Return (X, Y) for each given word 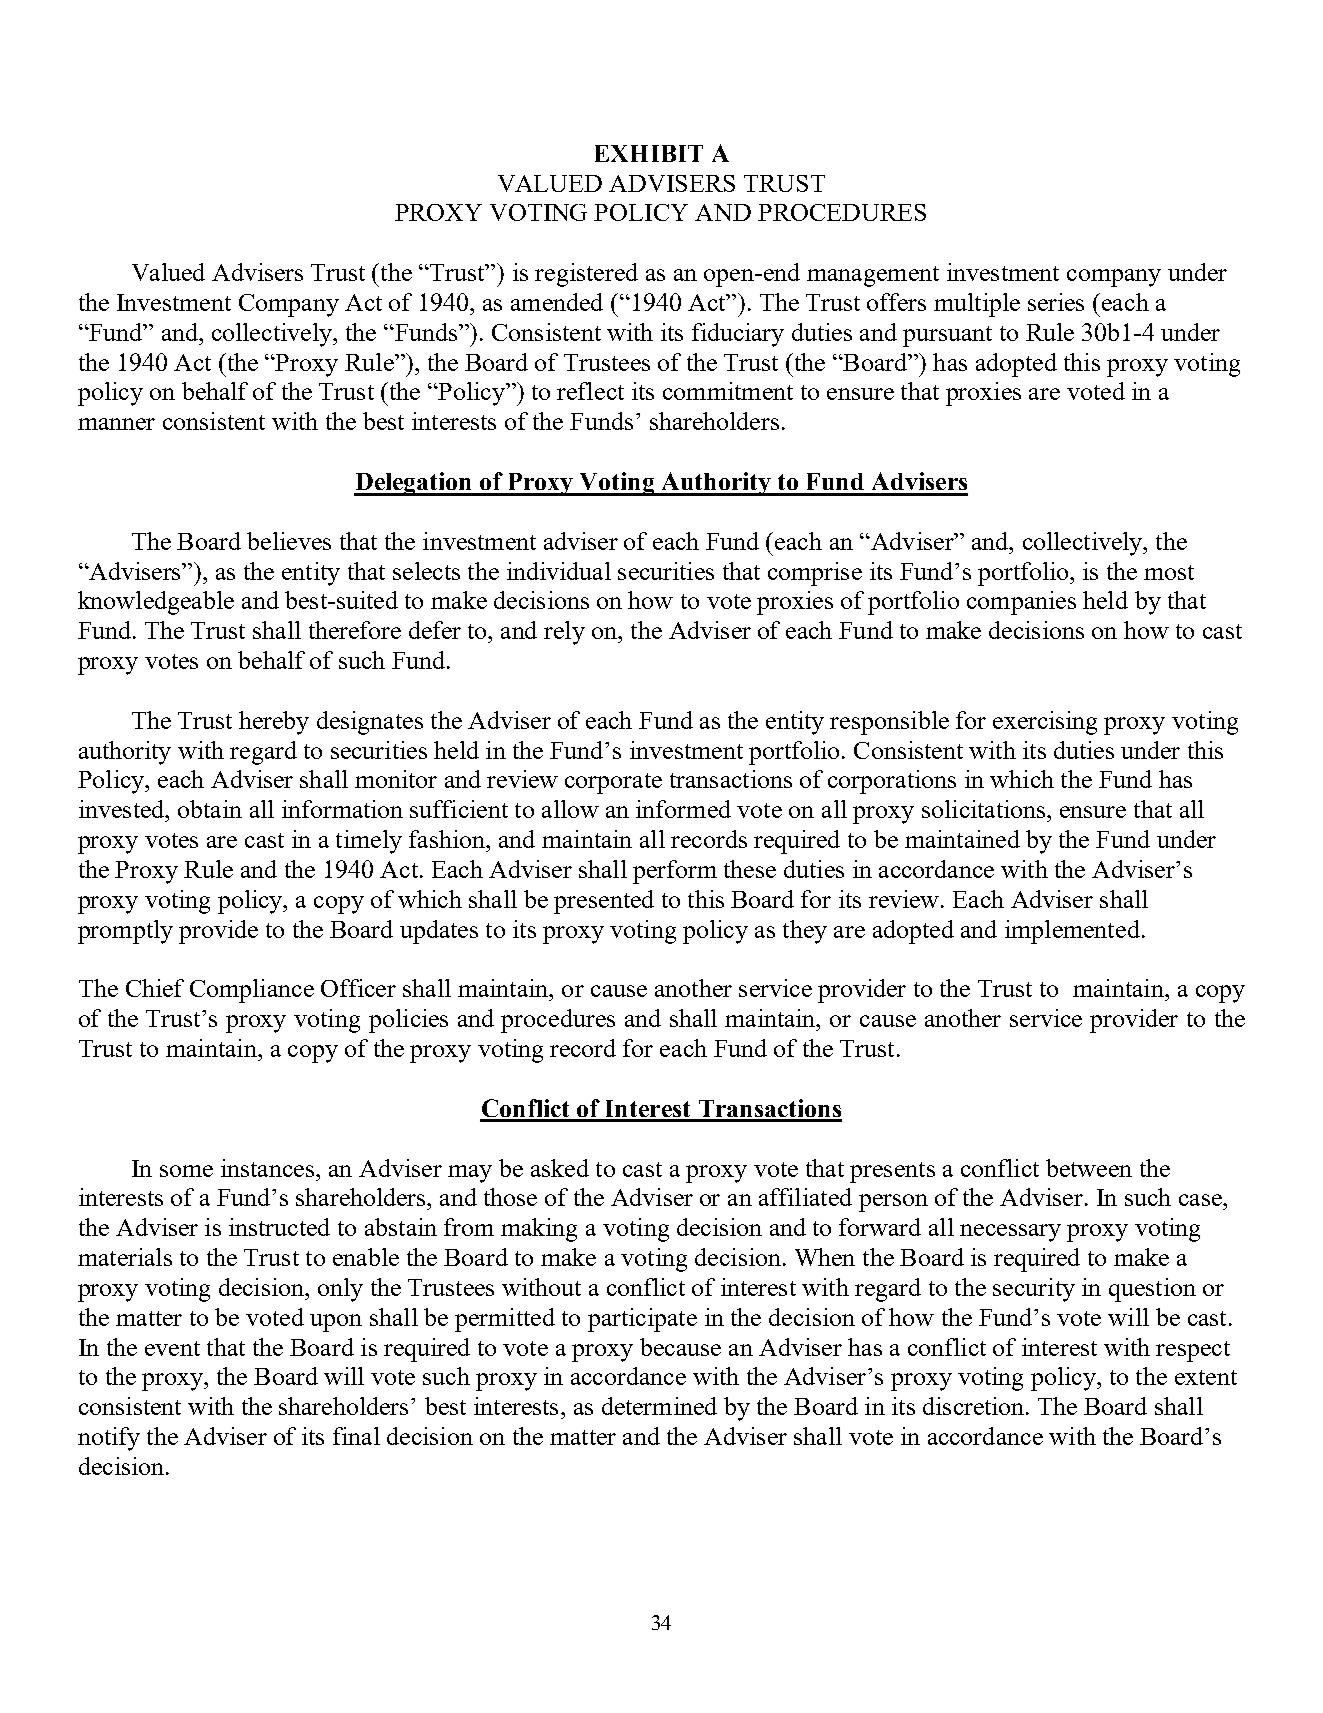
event (172, 1348)
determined (659, 1406)
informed (683, 809)
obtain (210, 809)
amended (557, 302)
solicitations (985, 809)
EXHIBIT (649, 153)
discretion (975, 1406)
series (1056, 302)
